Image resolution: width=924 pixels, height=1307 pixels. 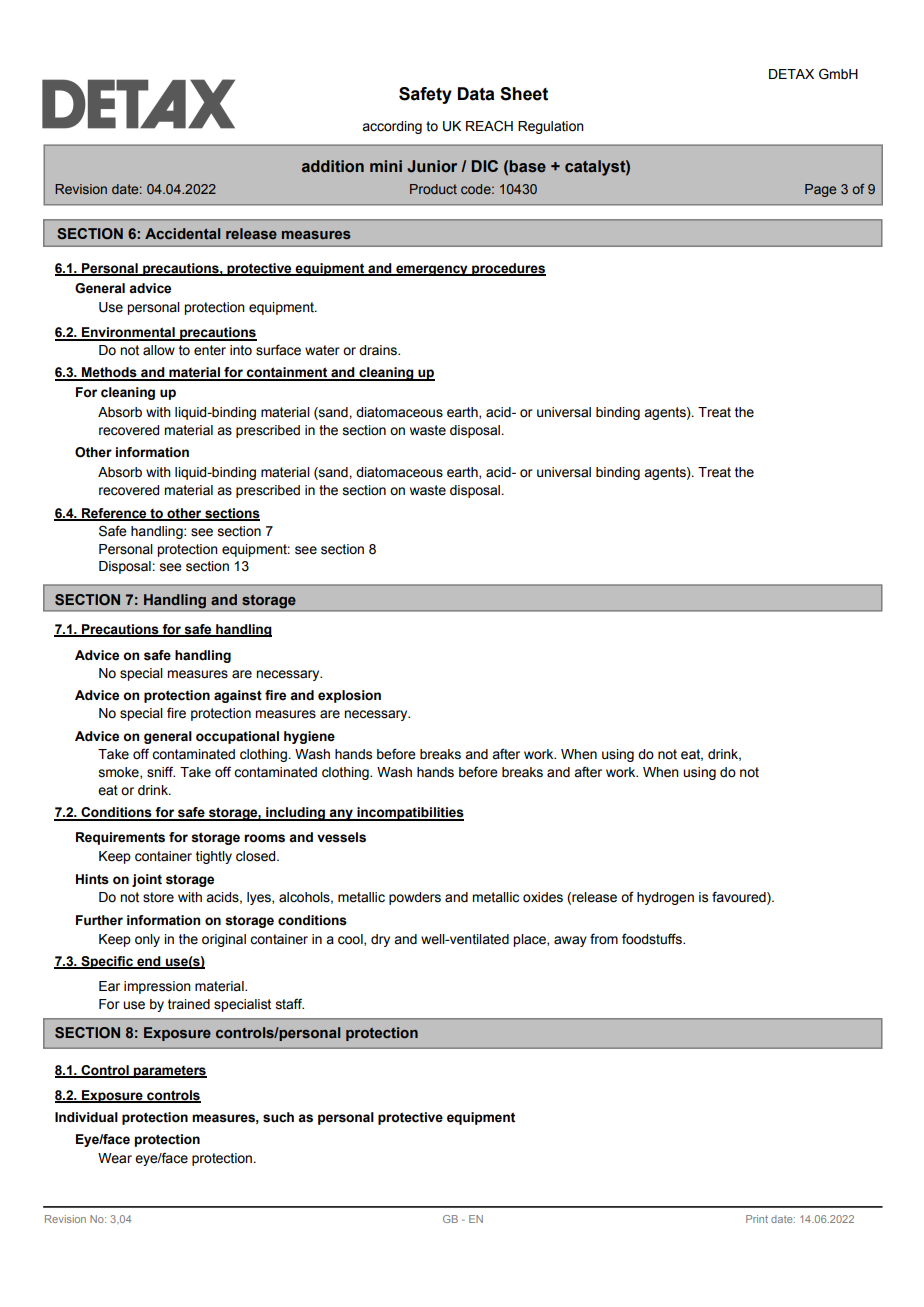 I want to click on Page, so click(x=820, y=190).
